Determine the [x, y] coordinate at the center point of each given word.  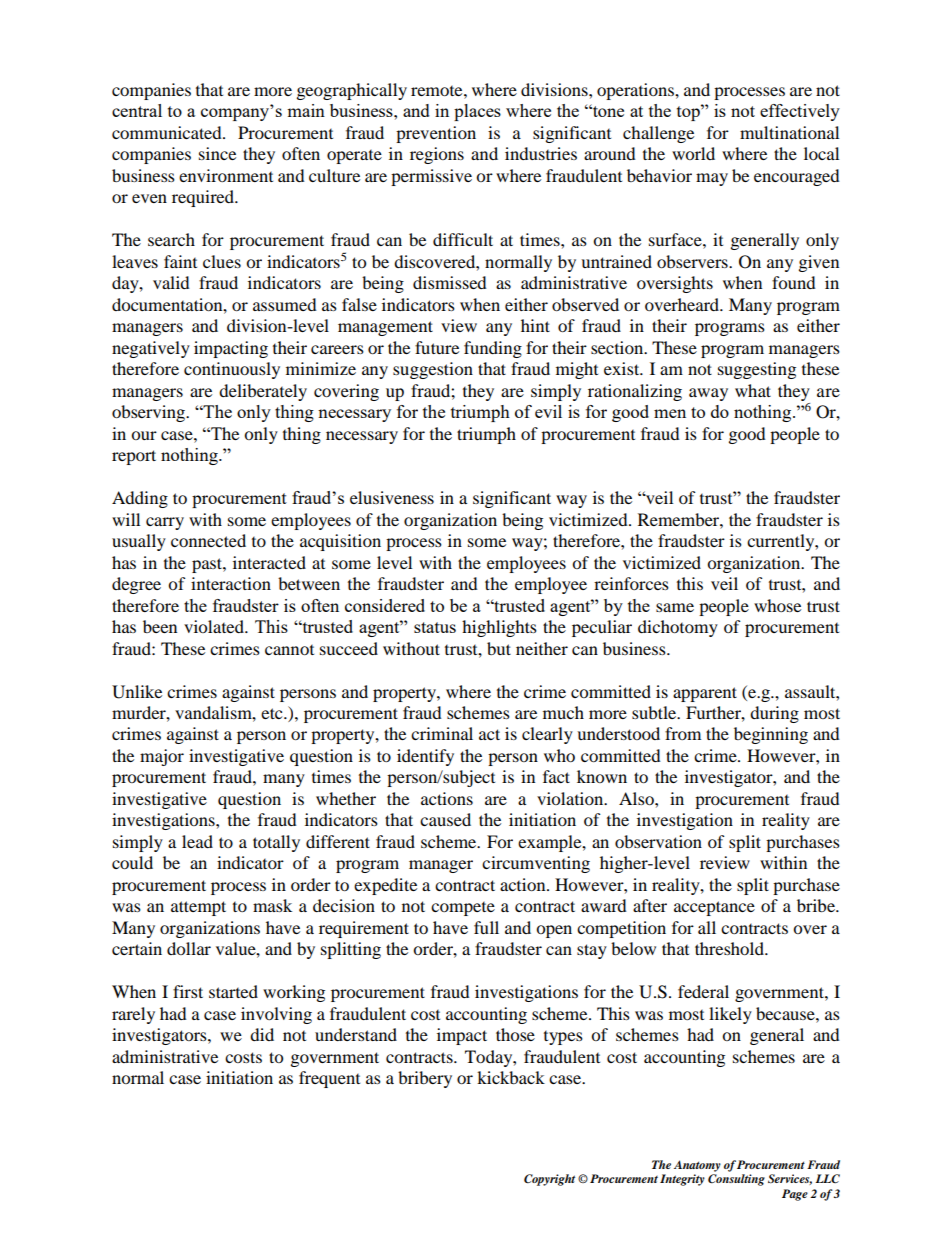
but [499, 648]
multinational [789, 132]
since [217, 153]
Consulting [736, 1180]
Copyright [549, 1180]
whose [777, 605]
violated [215, 626]
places [477, 112]
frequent [329, 1079]
